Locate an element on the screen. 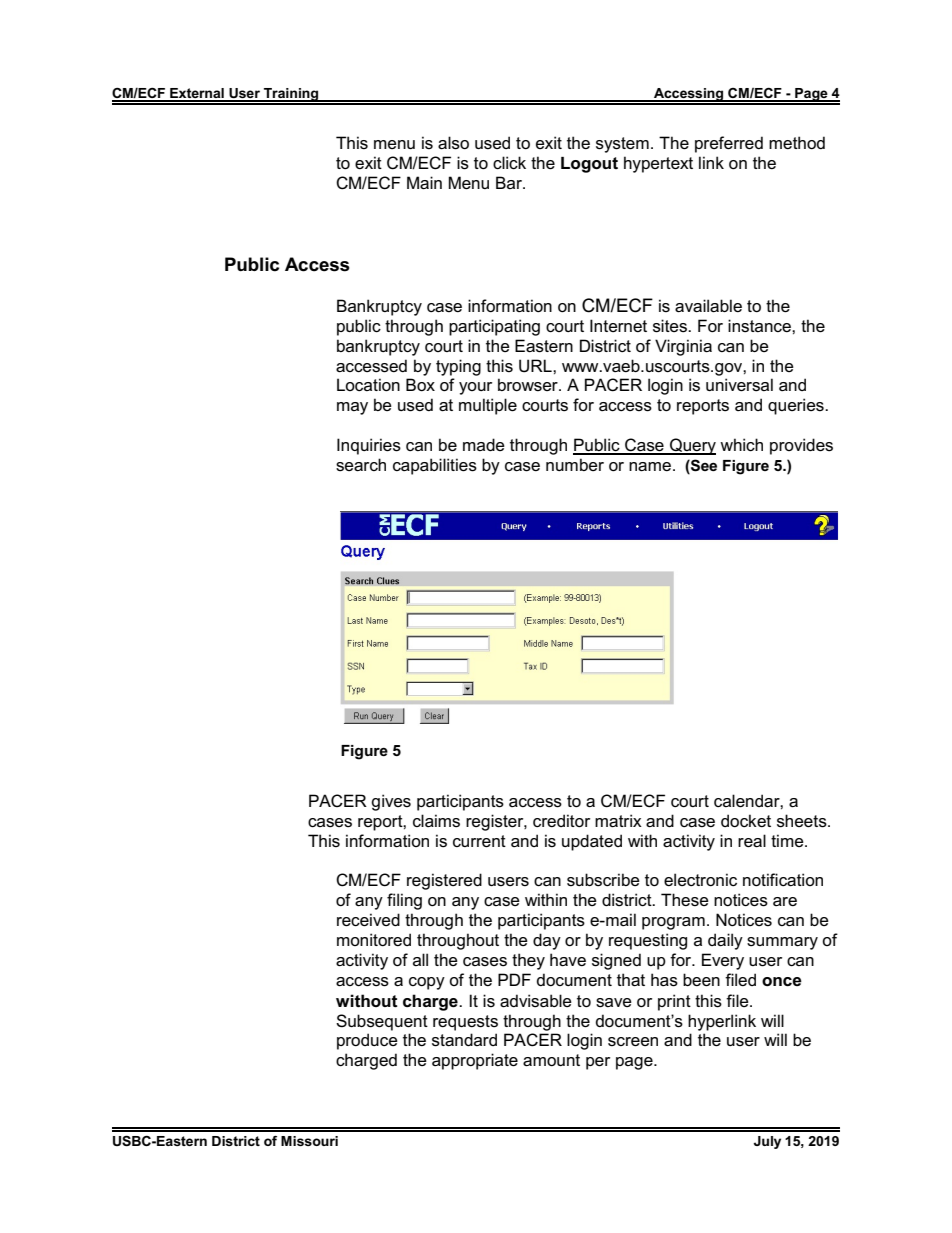 The height and width of the screenshot is (1233, 952). creditor is located at coordinates (561, 820).
